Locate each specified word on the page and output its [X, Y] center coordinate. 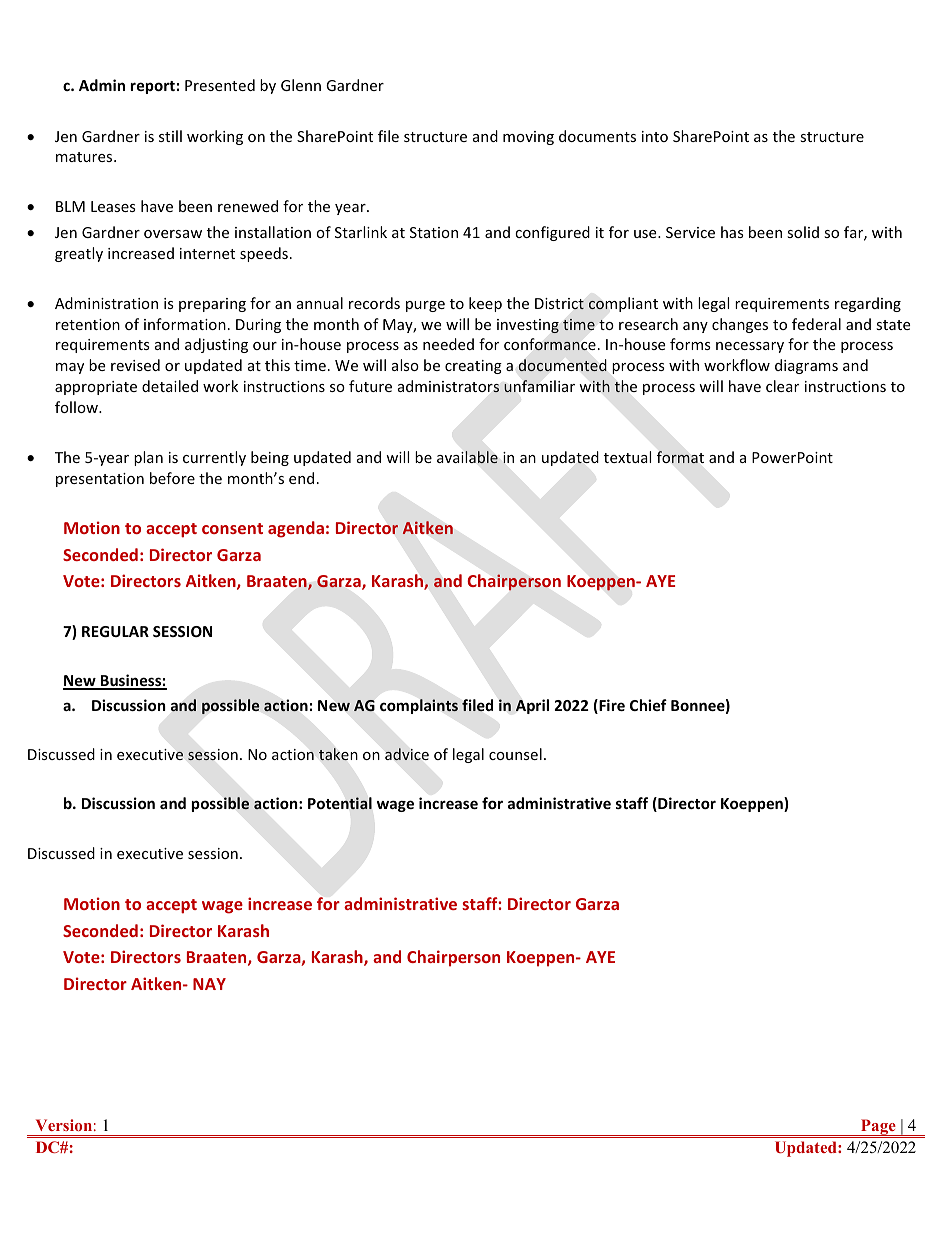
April [532, 706]
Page [878, 1128]
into [655, 136]
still [170, 136]
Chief [648, 705]
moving [528, 138]
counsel [515, 754]
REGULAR [115, 631]
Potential [340, 803]
